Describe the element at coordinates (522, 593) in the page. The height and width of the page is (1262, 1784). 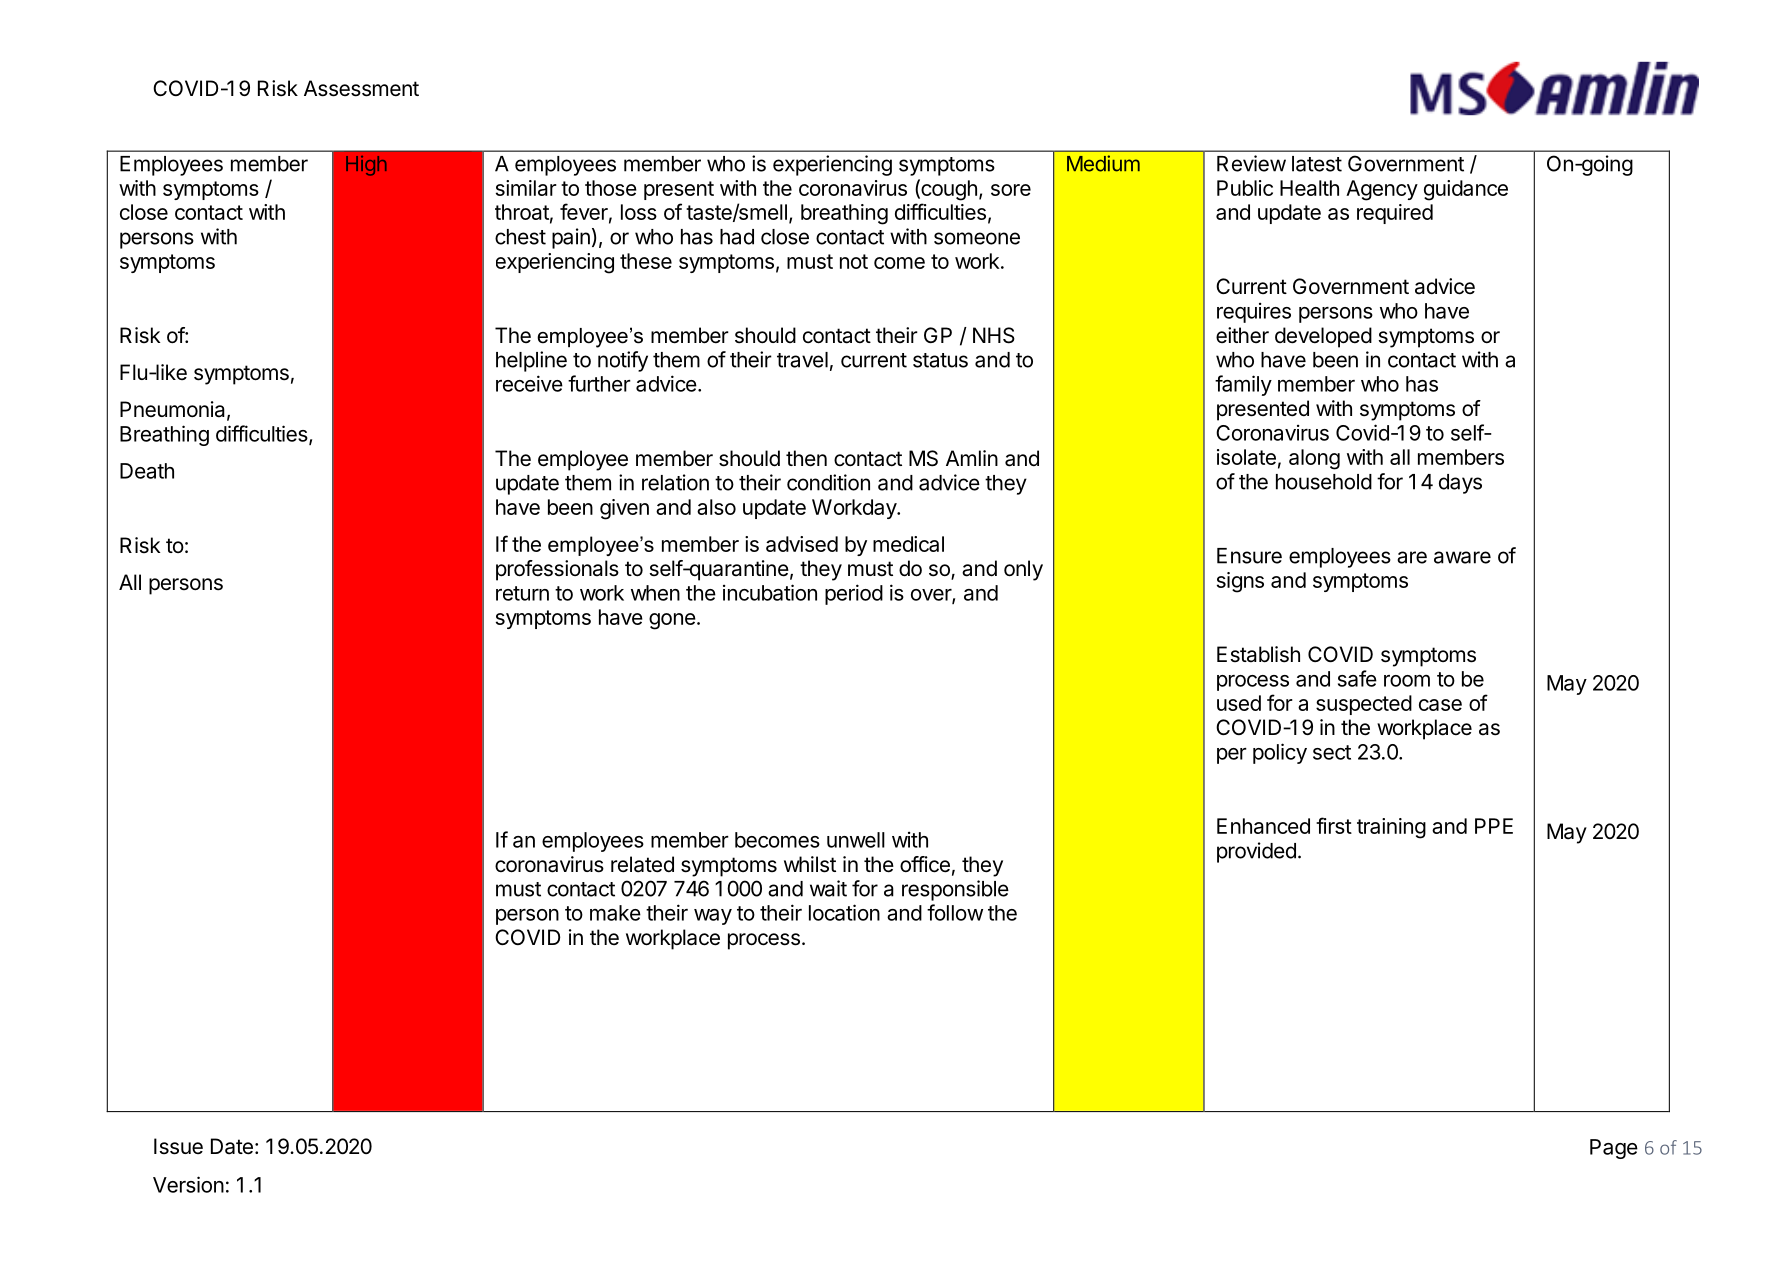
I see `return` at that location.
